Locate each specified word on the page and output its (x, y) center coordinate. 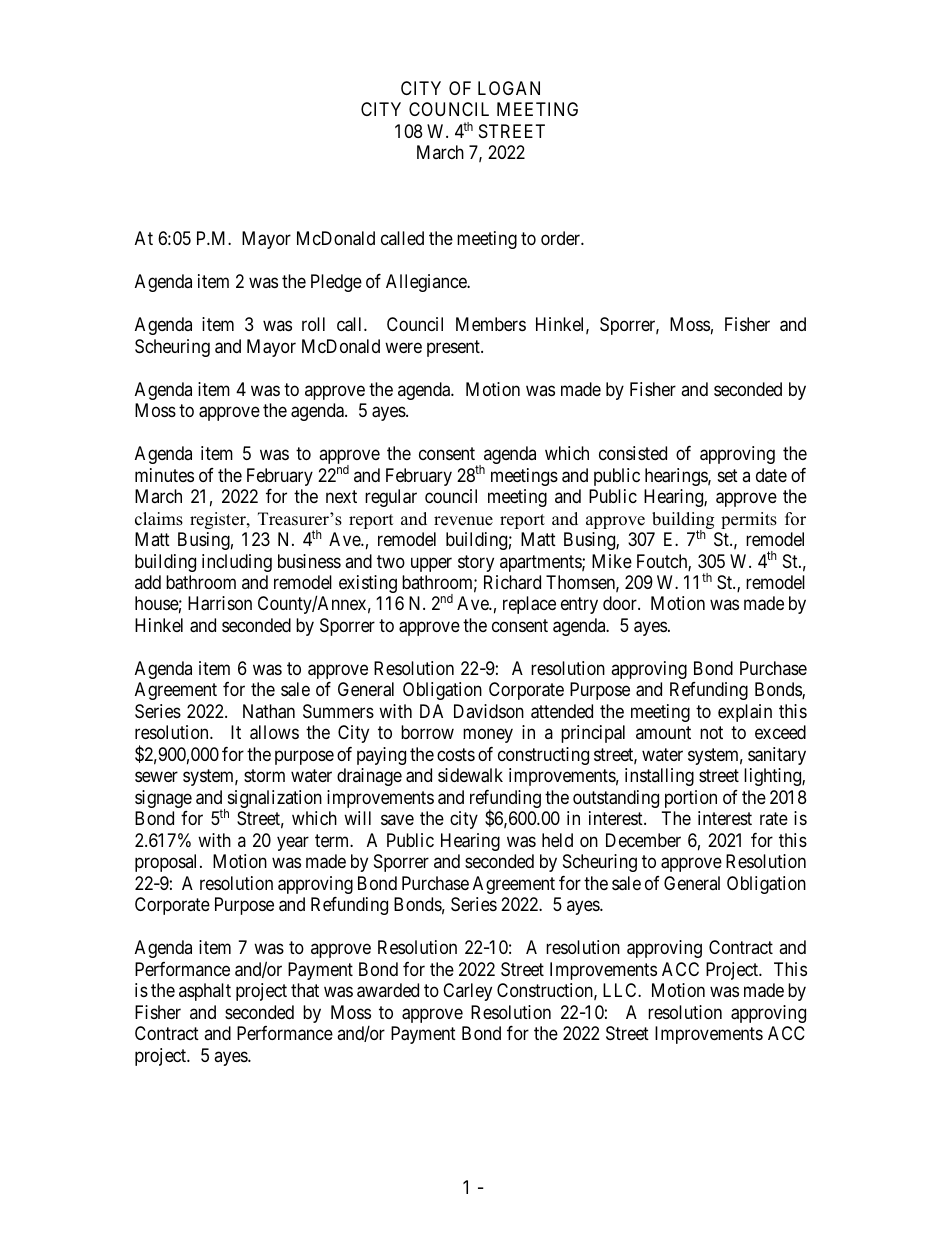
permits (749, 520)
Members (491, 324)
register (219, 520)
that (305, 990)
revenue (463, 521)
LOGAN (509, 88)
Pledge (336, 283)
